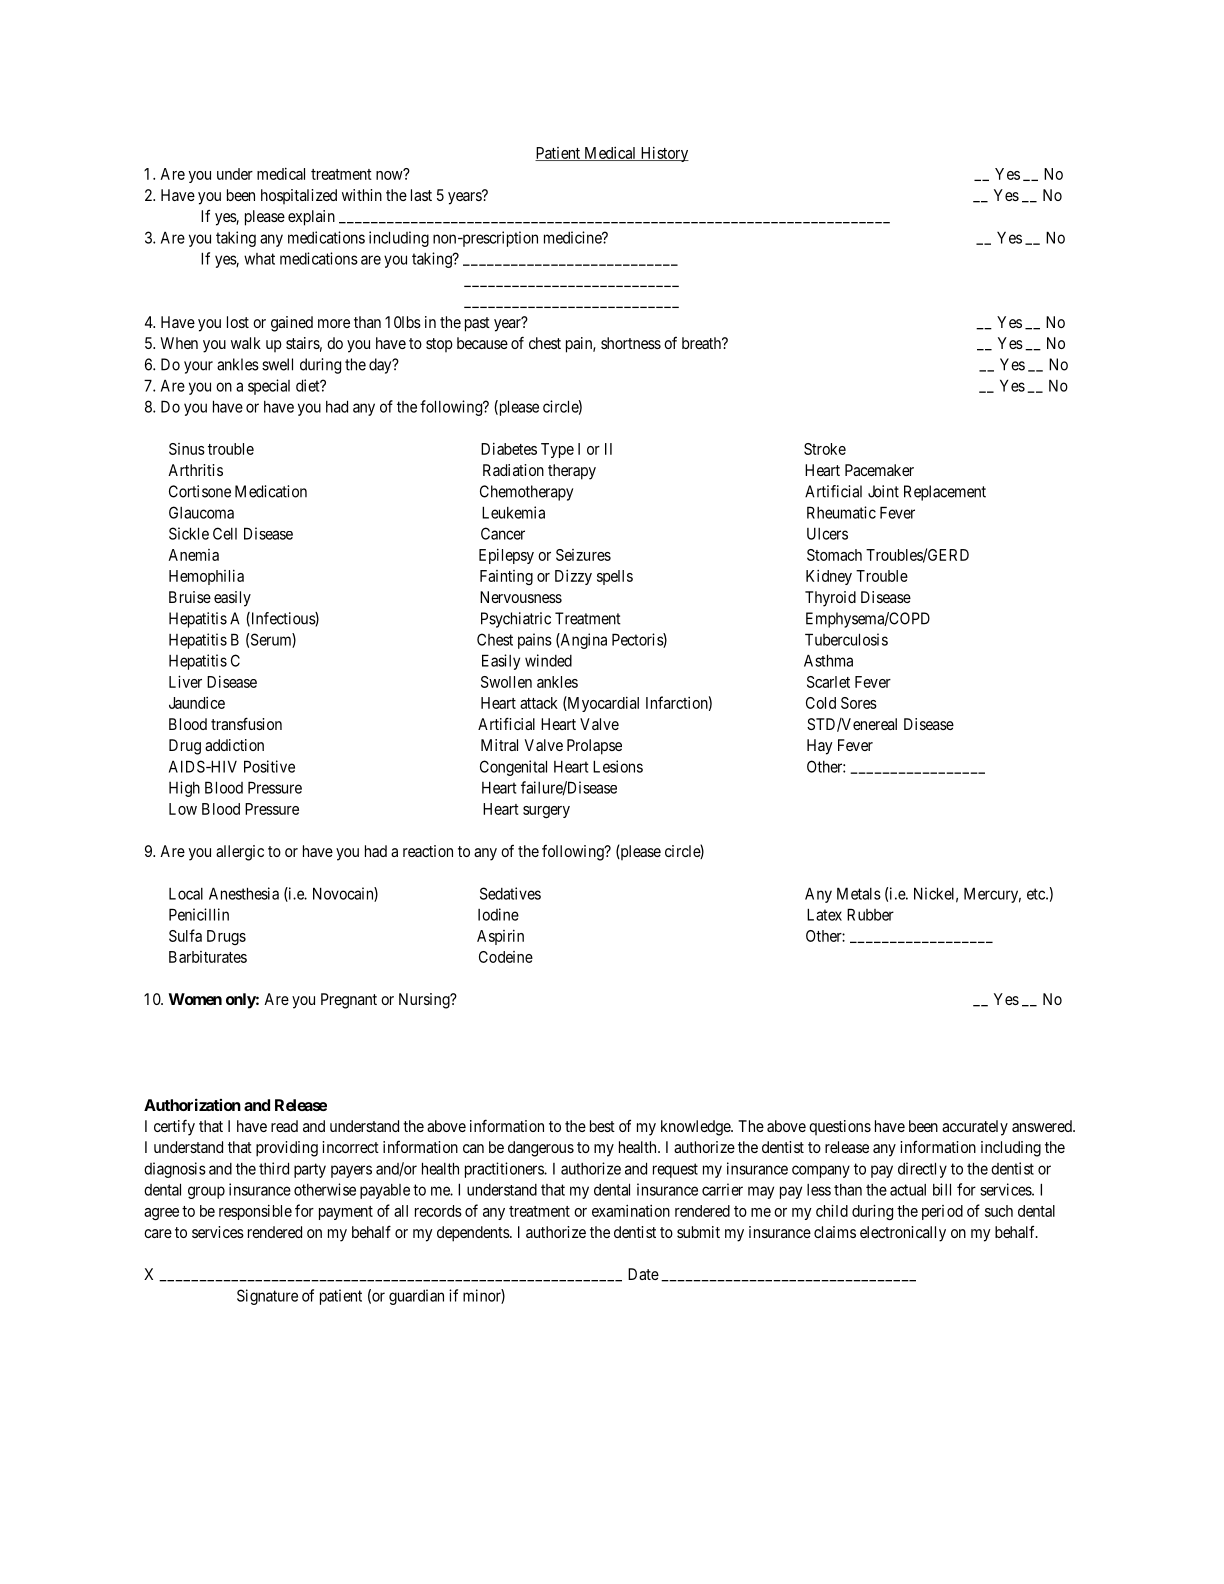 The image size is (1224, 1584). What do you see at coordinates (594, 747) in the page?
I see `Prolapse` at bounding box center [594, 747].
